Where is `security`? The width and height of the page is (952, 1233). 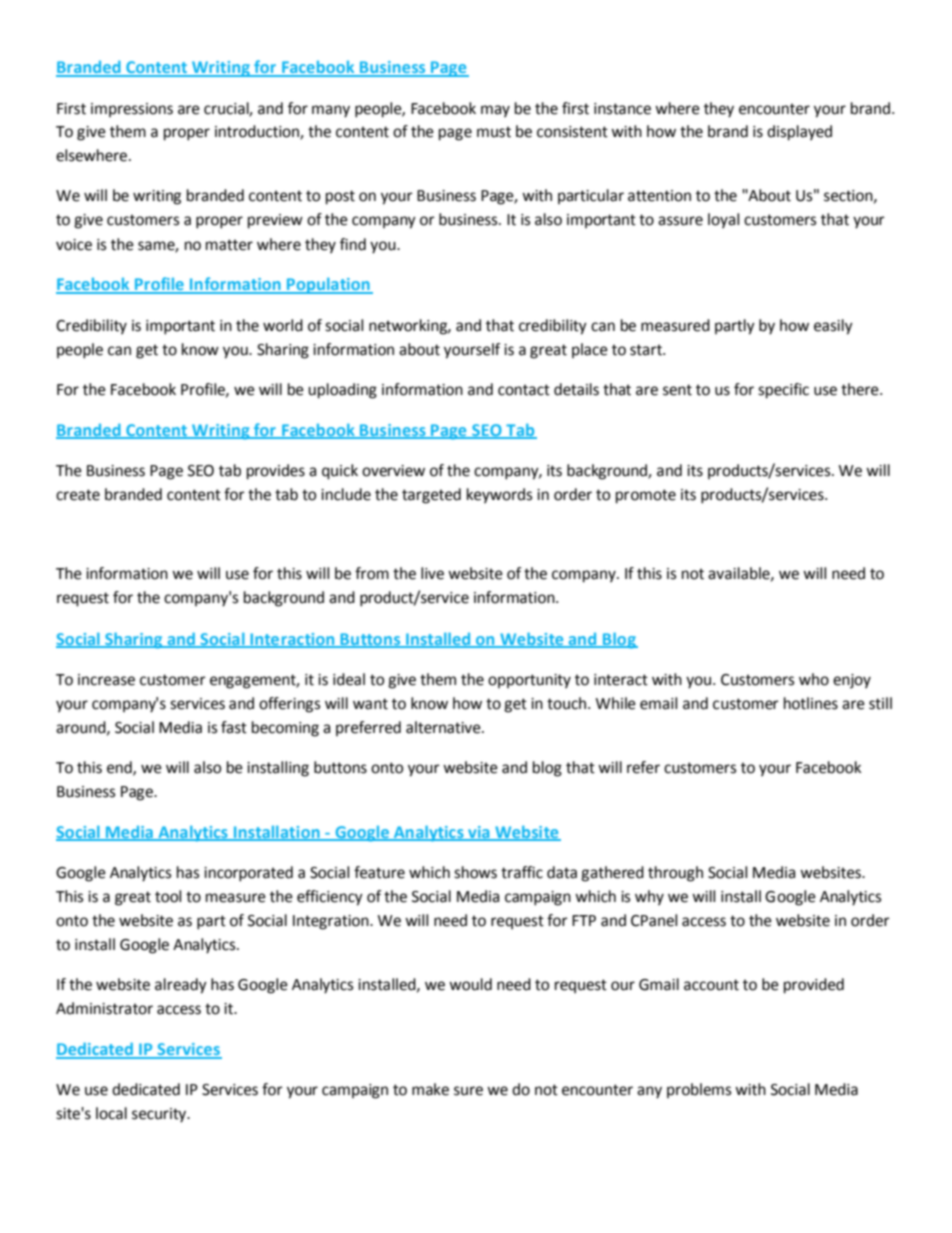
security is located at coordinates (160, 1115).
